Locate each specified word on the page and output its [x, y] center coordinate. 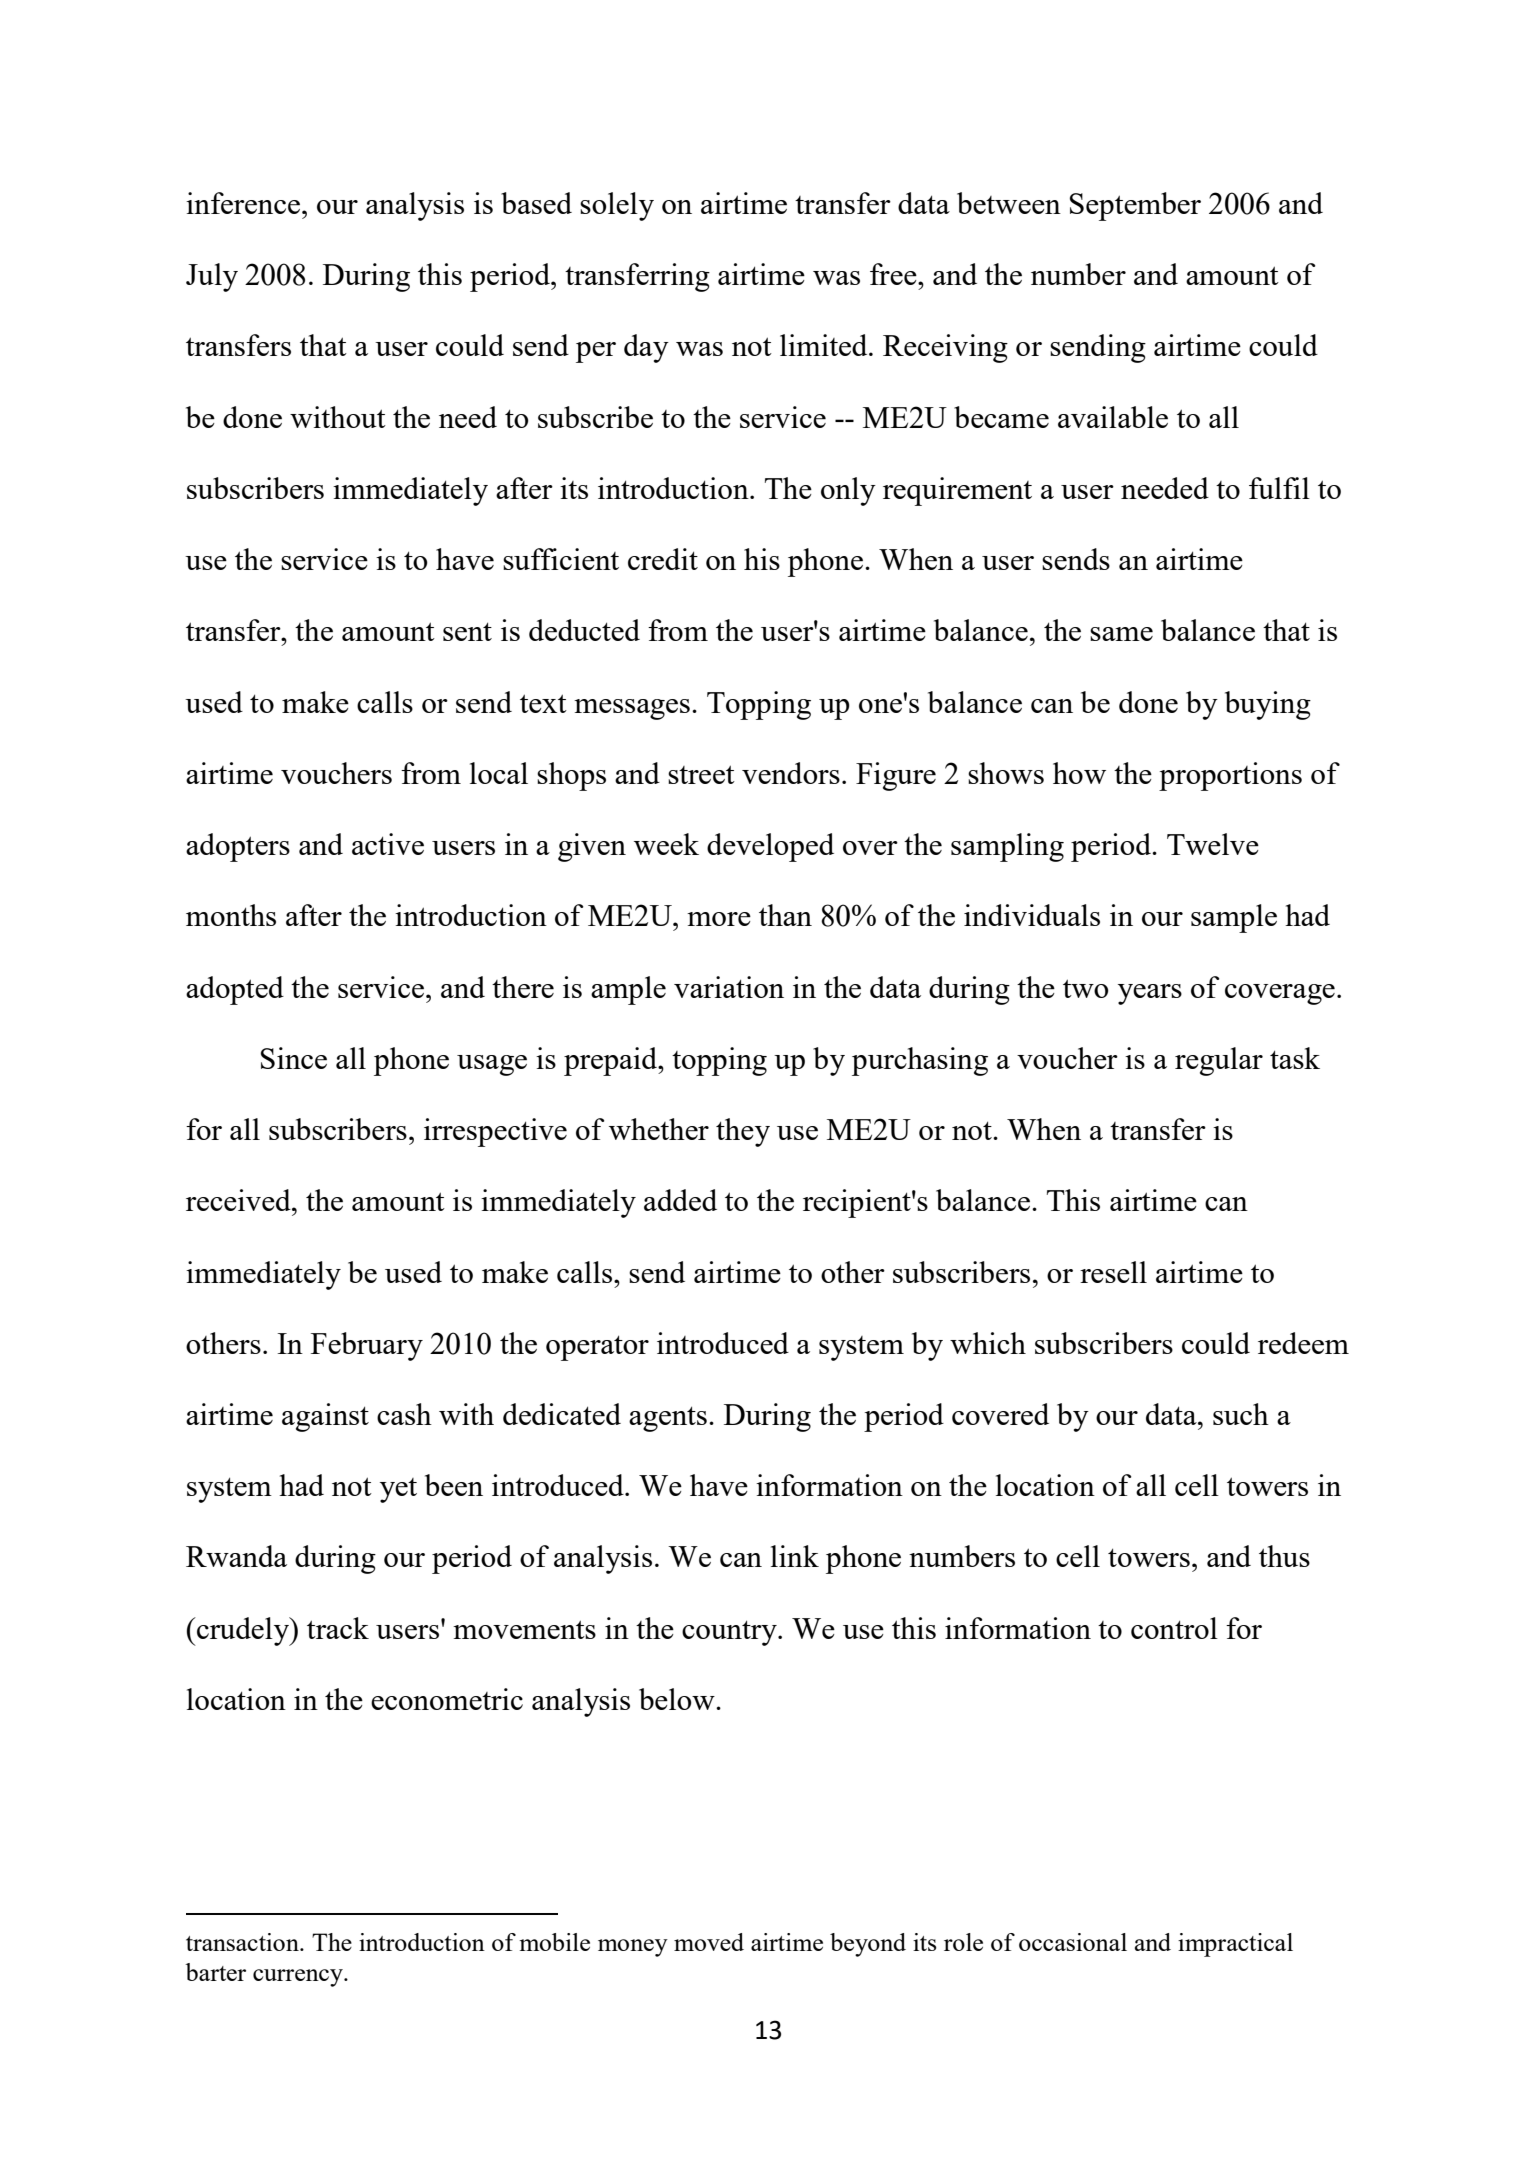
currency [299, 1978]
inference [244, 203]
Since [294, 1058]
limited [825, 345]
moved [709, 1942]
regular [1219, 1061]
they [743, 1132]
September [1135, 206]
